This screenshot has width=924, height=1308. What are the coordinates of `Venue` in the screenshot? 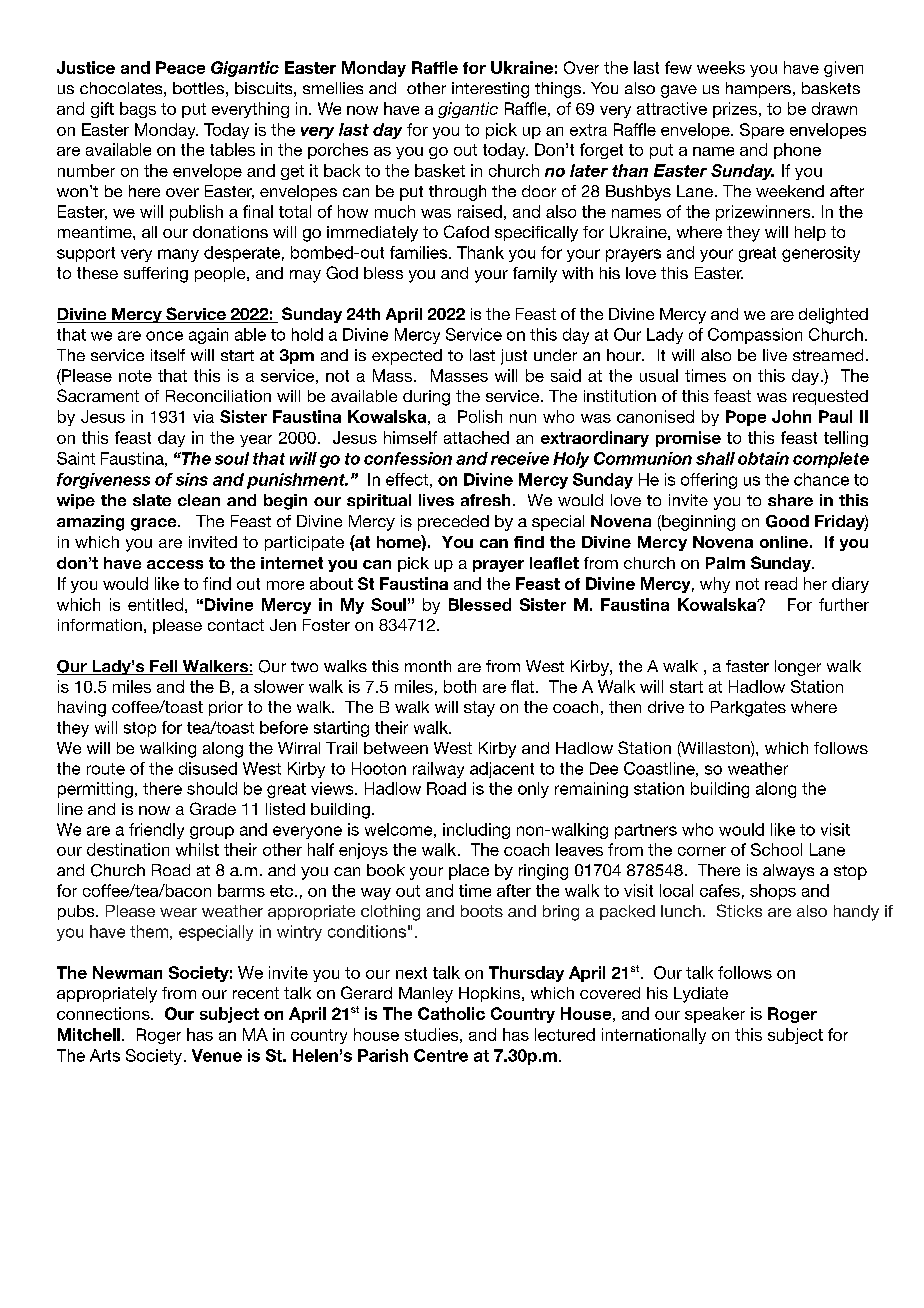 It's located at (217, 1055).
